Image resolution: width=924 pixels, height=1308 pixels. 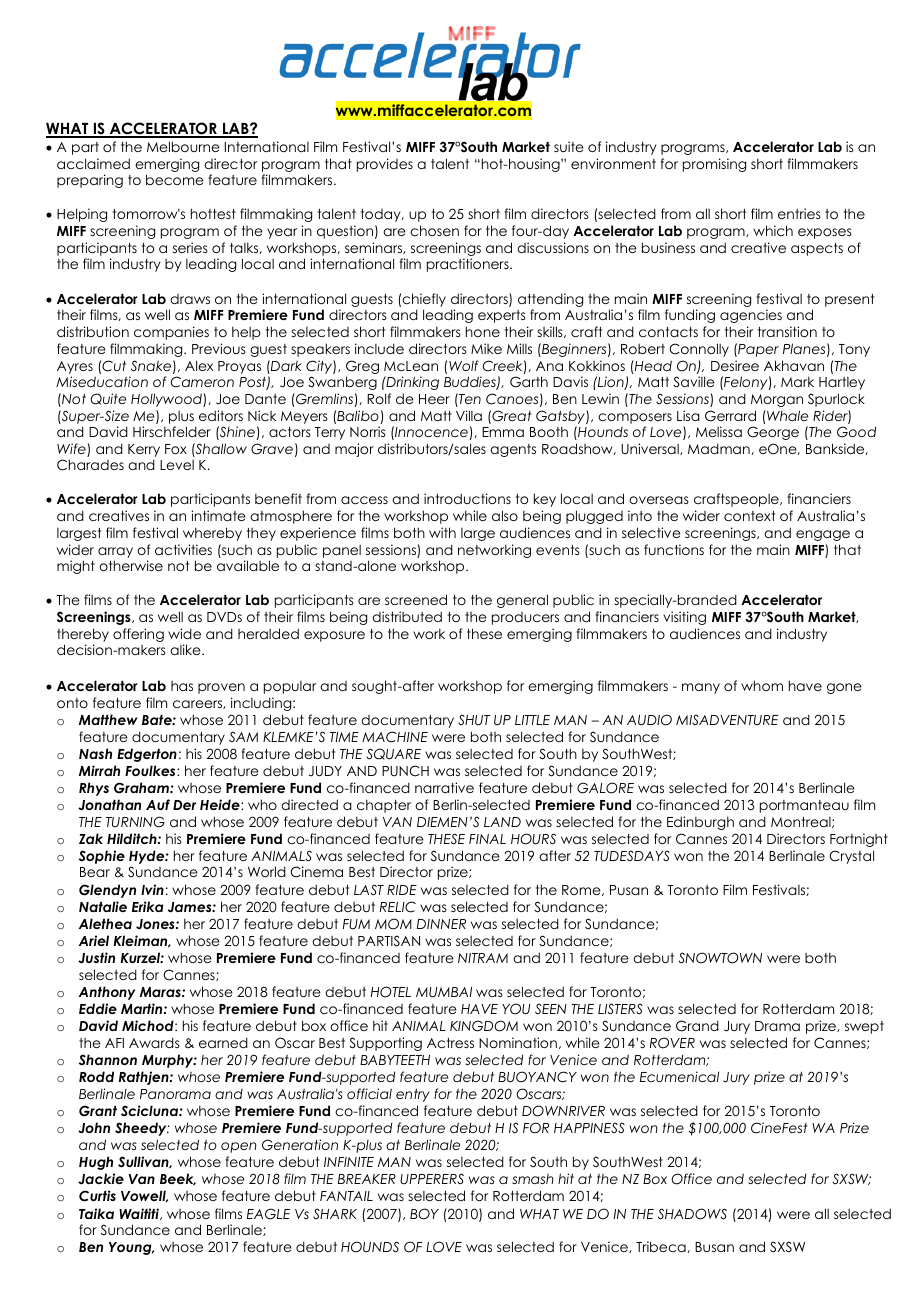 What do you see at coordinates (749, 516) in the screenshot?
I see `context` at bounding box center [749, 516].
